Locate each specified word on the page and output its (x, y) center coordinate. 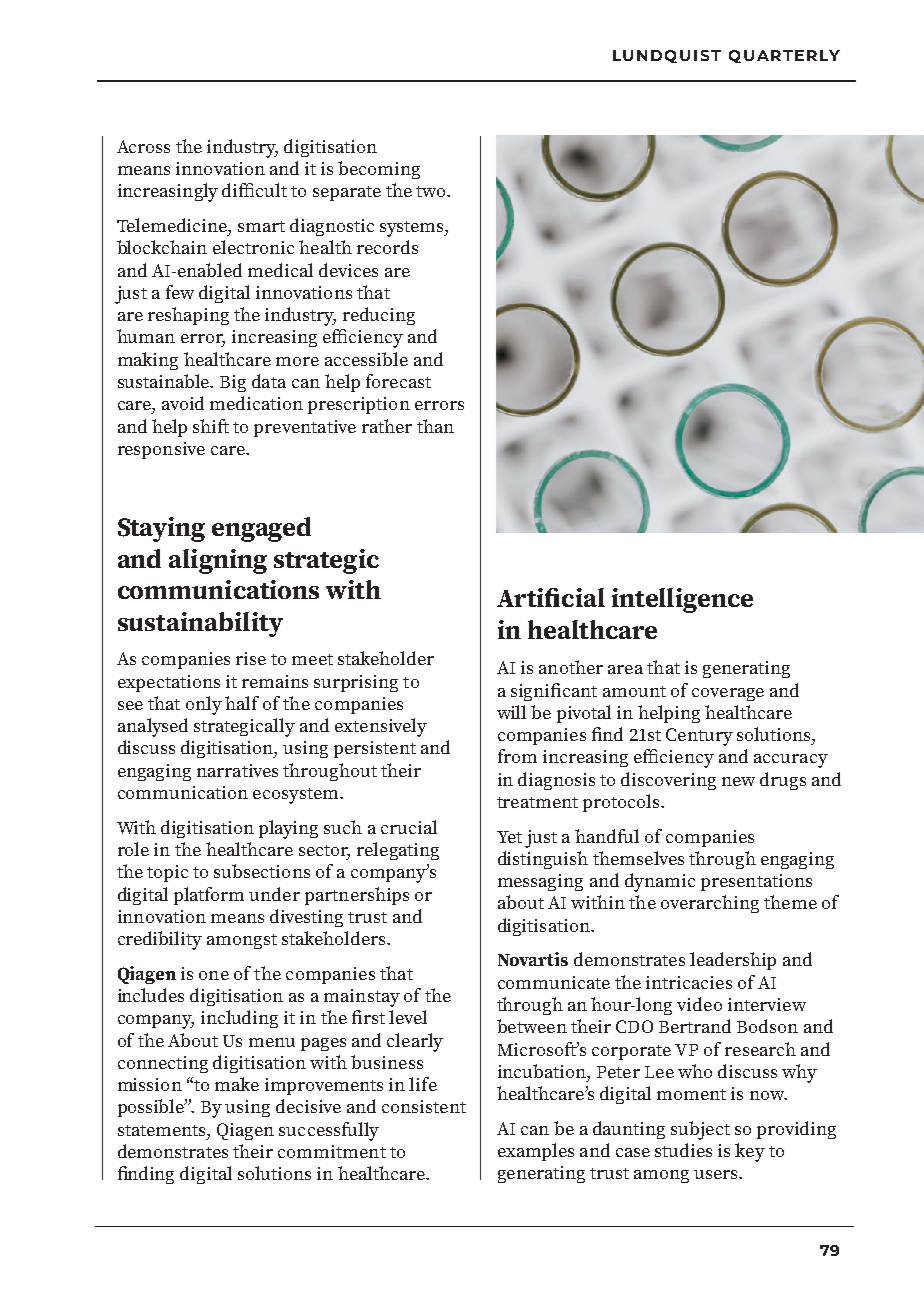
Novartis (533, 959)
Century (699, 737)
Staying (161, 529)
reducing (379, 316)
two (432, 191)
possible (152, 1108)
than (435, 426)
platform (209, 896)
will (511, 712)
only (204, 705)
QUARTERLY (784, 56)
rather (387, 426)
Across (143, 146)
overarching (710, 904)
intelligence (682, 600)
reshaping (188, 316)
